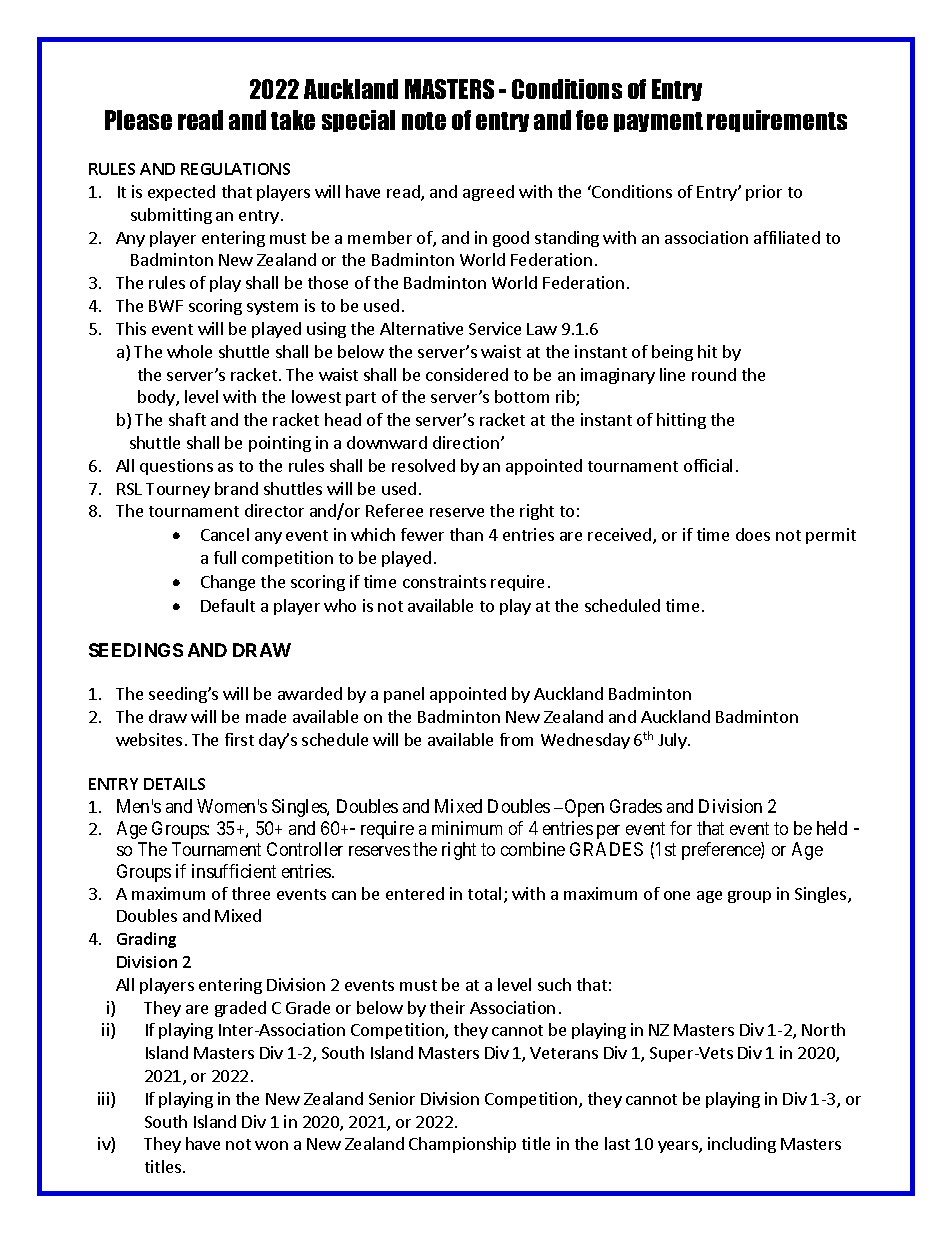  What do you see at coordinates (467, 828) in the page?
I see `minimum` at bounding box center [467, 828].
